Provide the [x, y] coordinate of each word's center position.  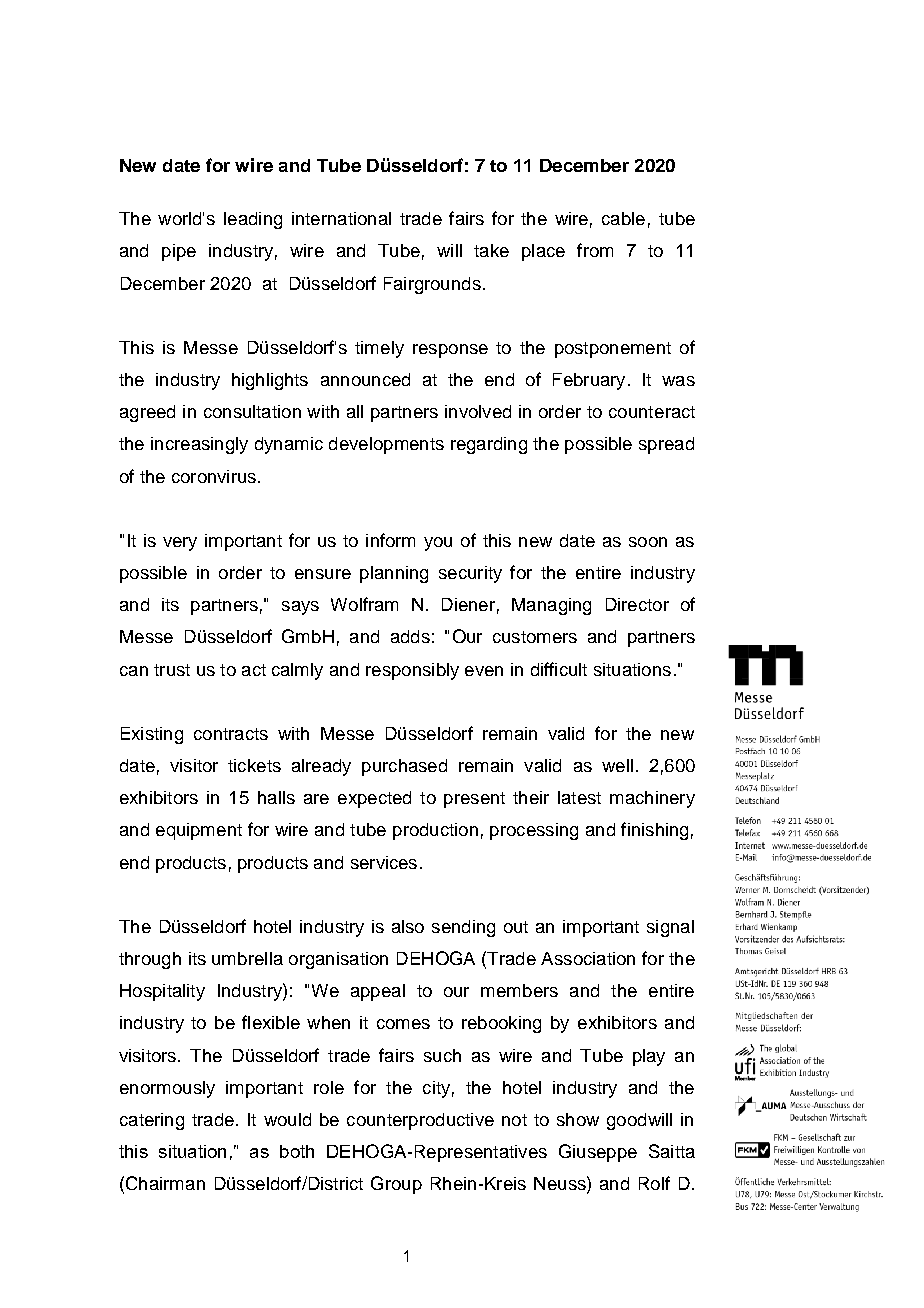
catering [152, 1121]
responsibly [412, 671]
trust [172, 670]
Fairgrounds [432, 285]
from [595, 250]
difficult [559, 669]
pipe [179, 252]
